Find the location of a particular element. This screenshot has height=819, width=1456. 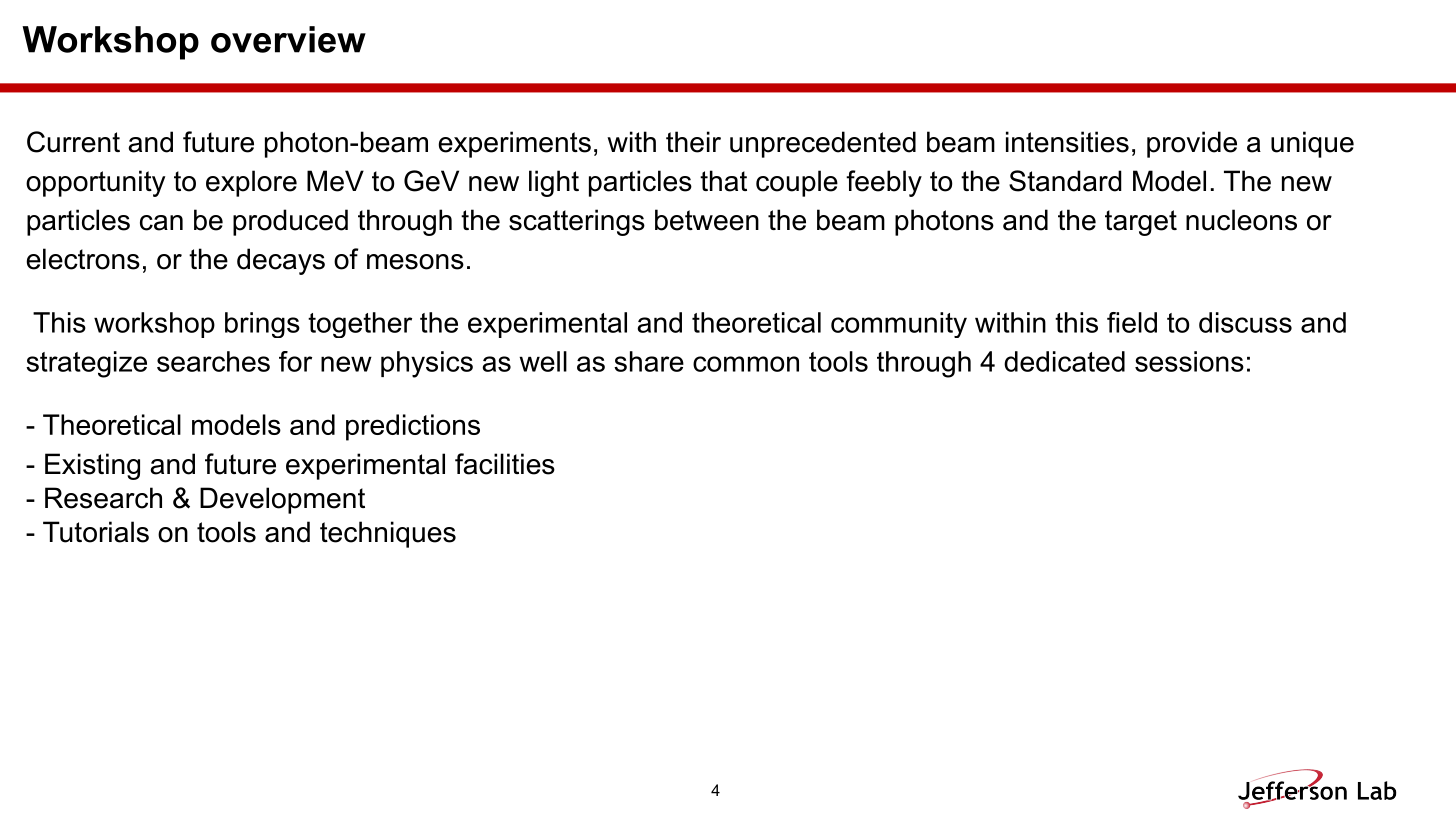

decays is located at coordinates (281, 261).
